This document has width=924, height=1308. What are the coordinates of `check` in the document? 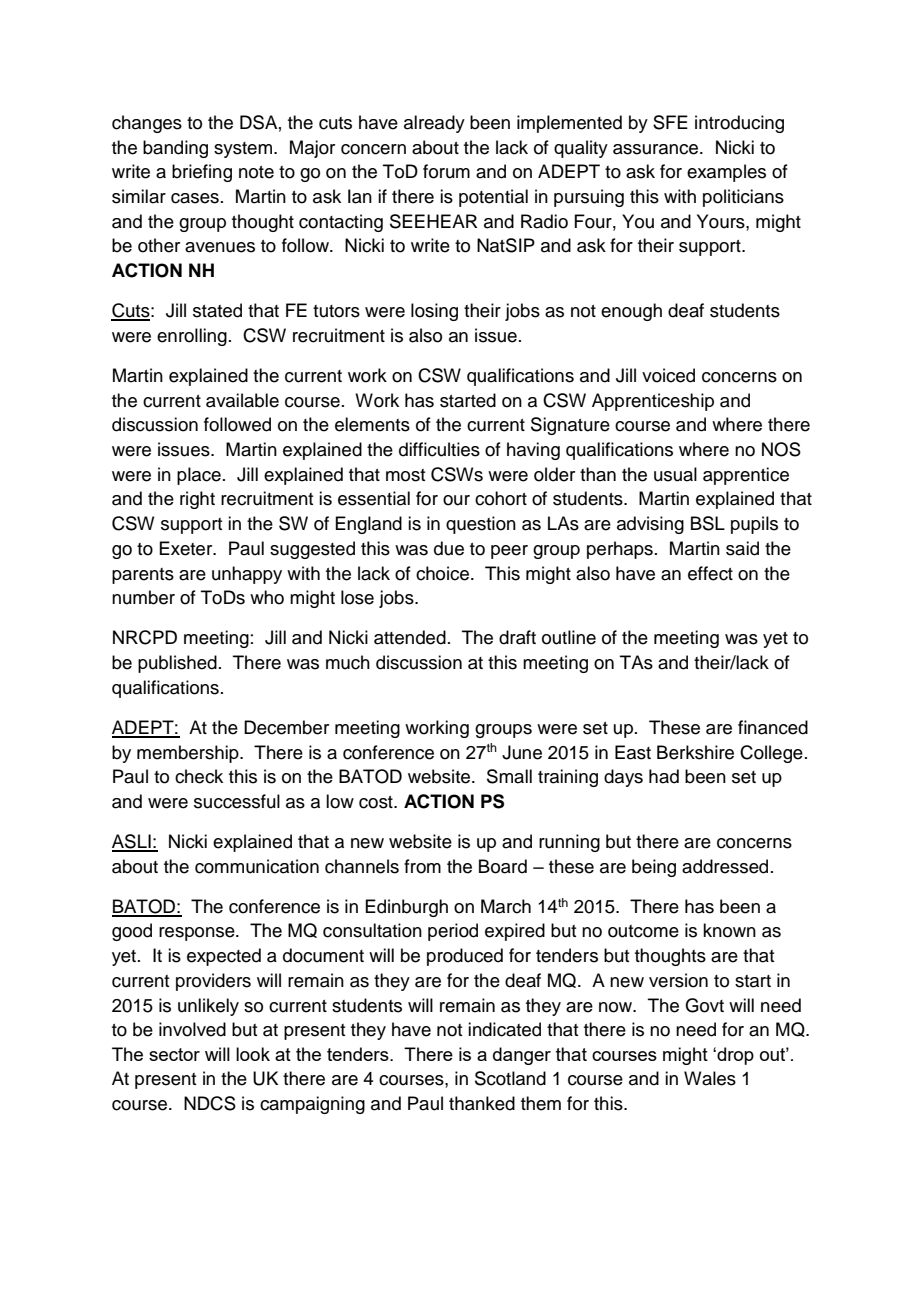 It's located at (199, 776).
